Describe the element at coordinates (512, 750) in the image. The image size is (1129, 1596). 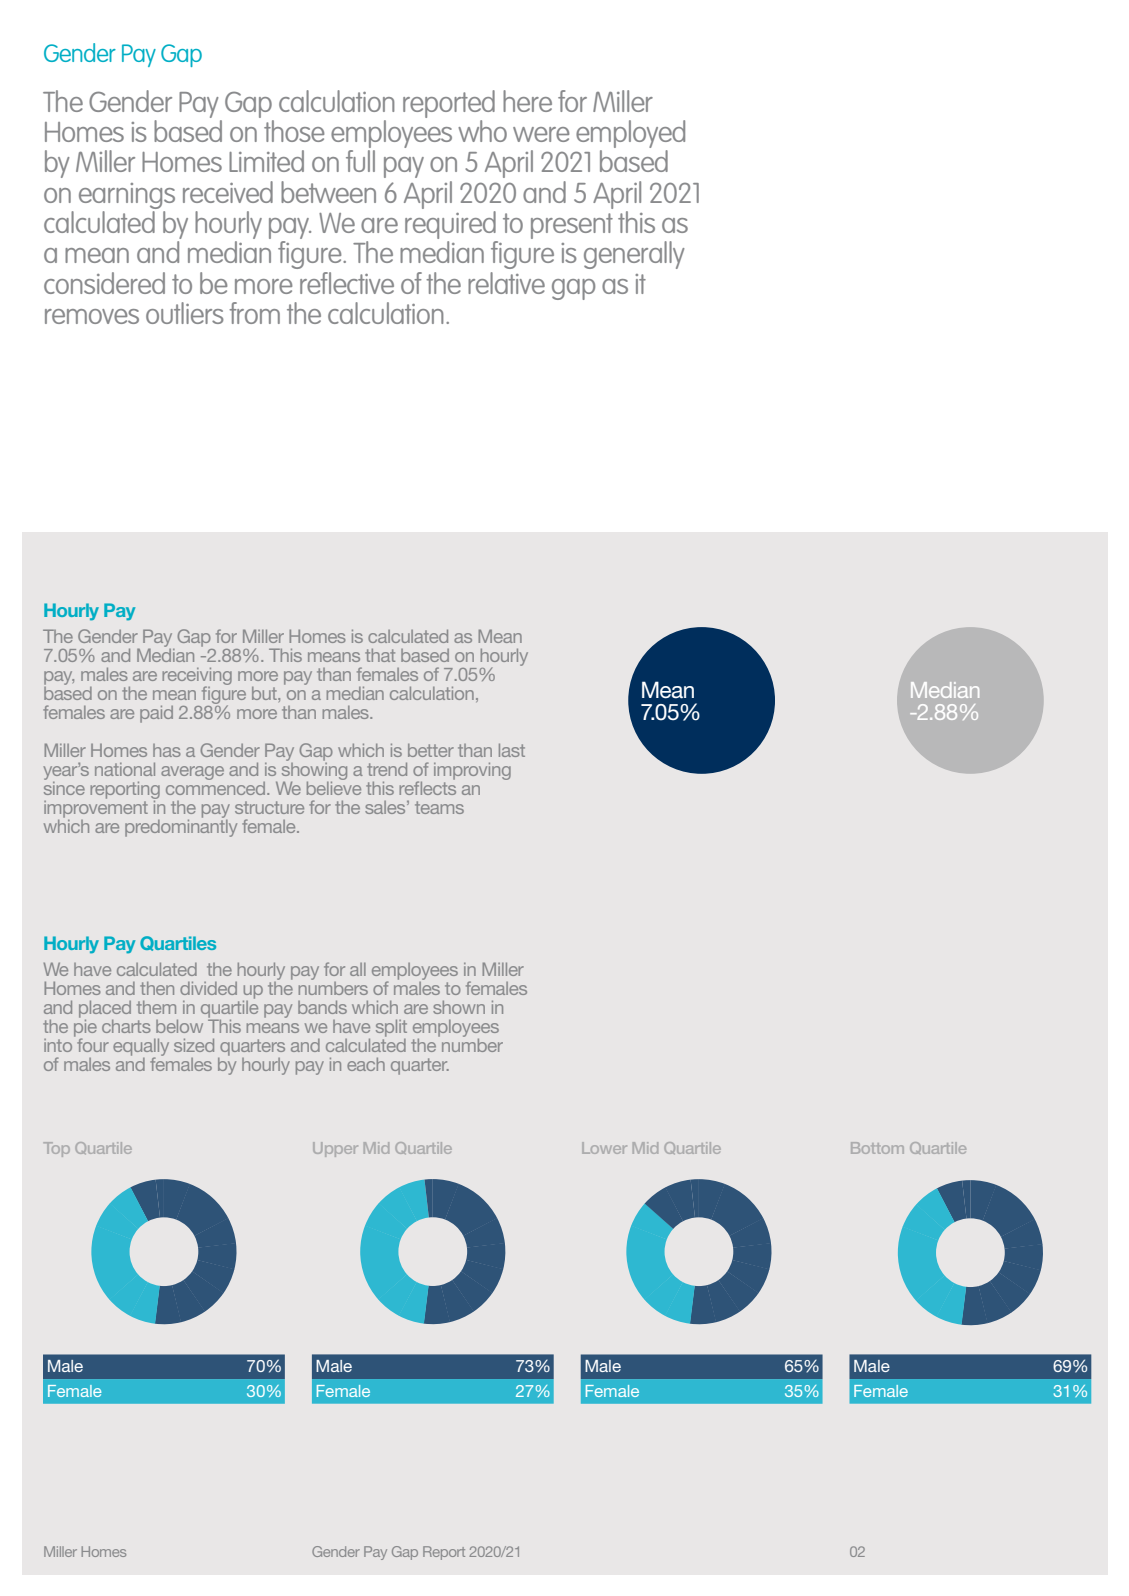
I see `last` at that location.
